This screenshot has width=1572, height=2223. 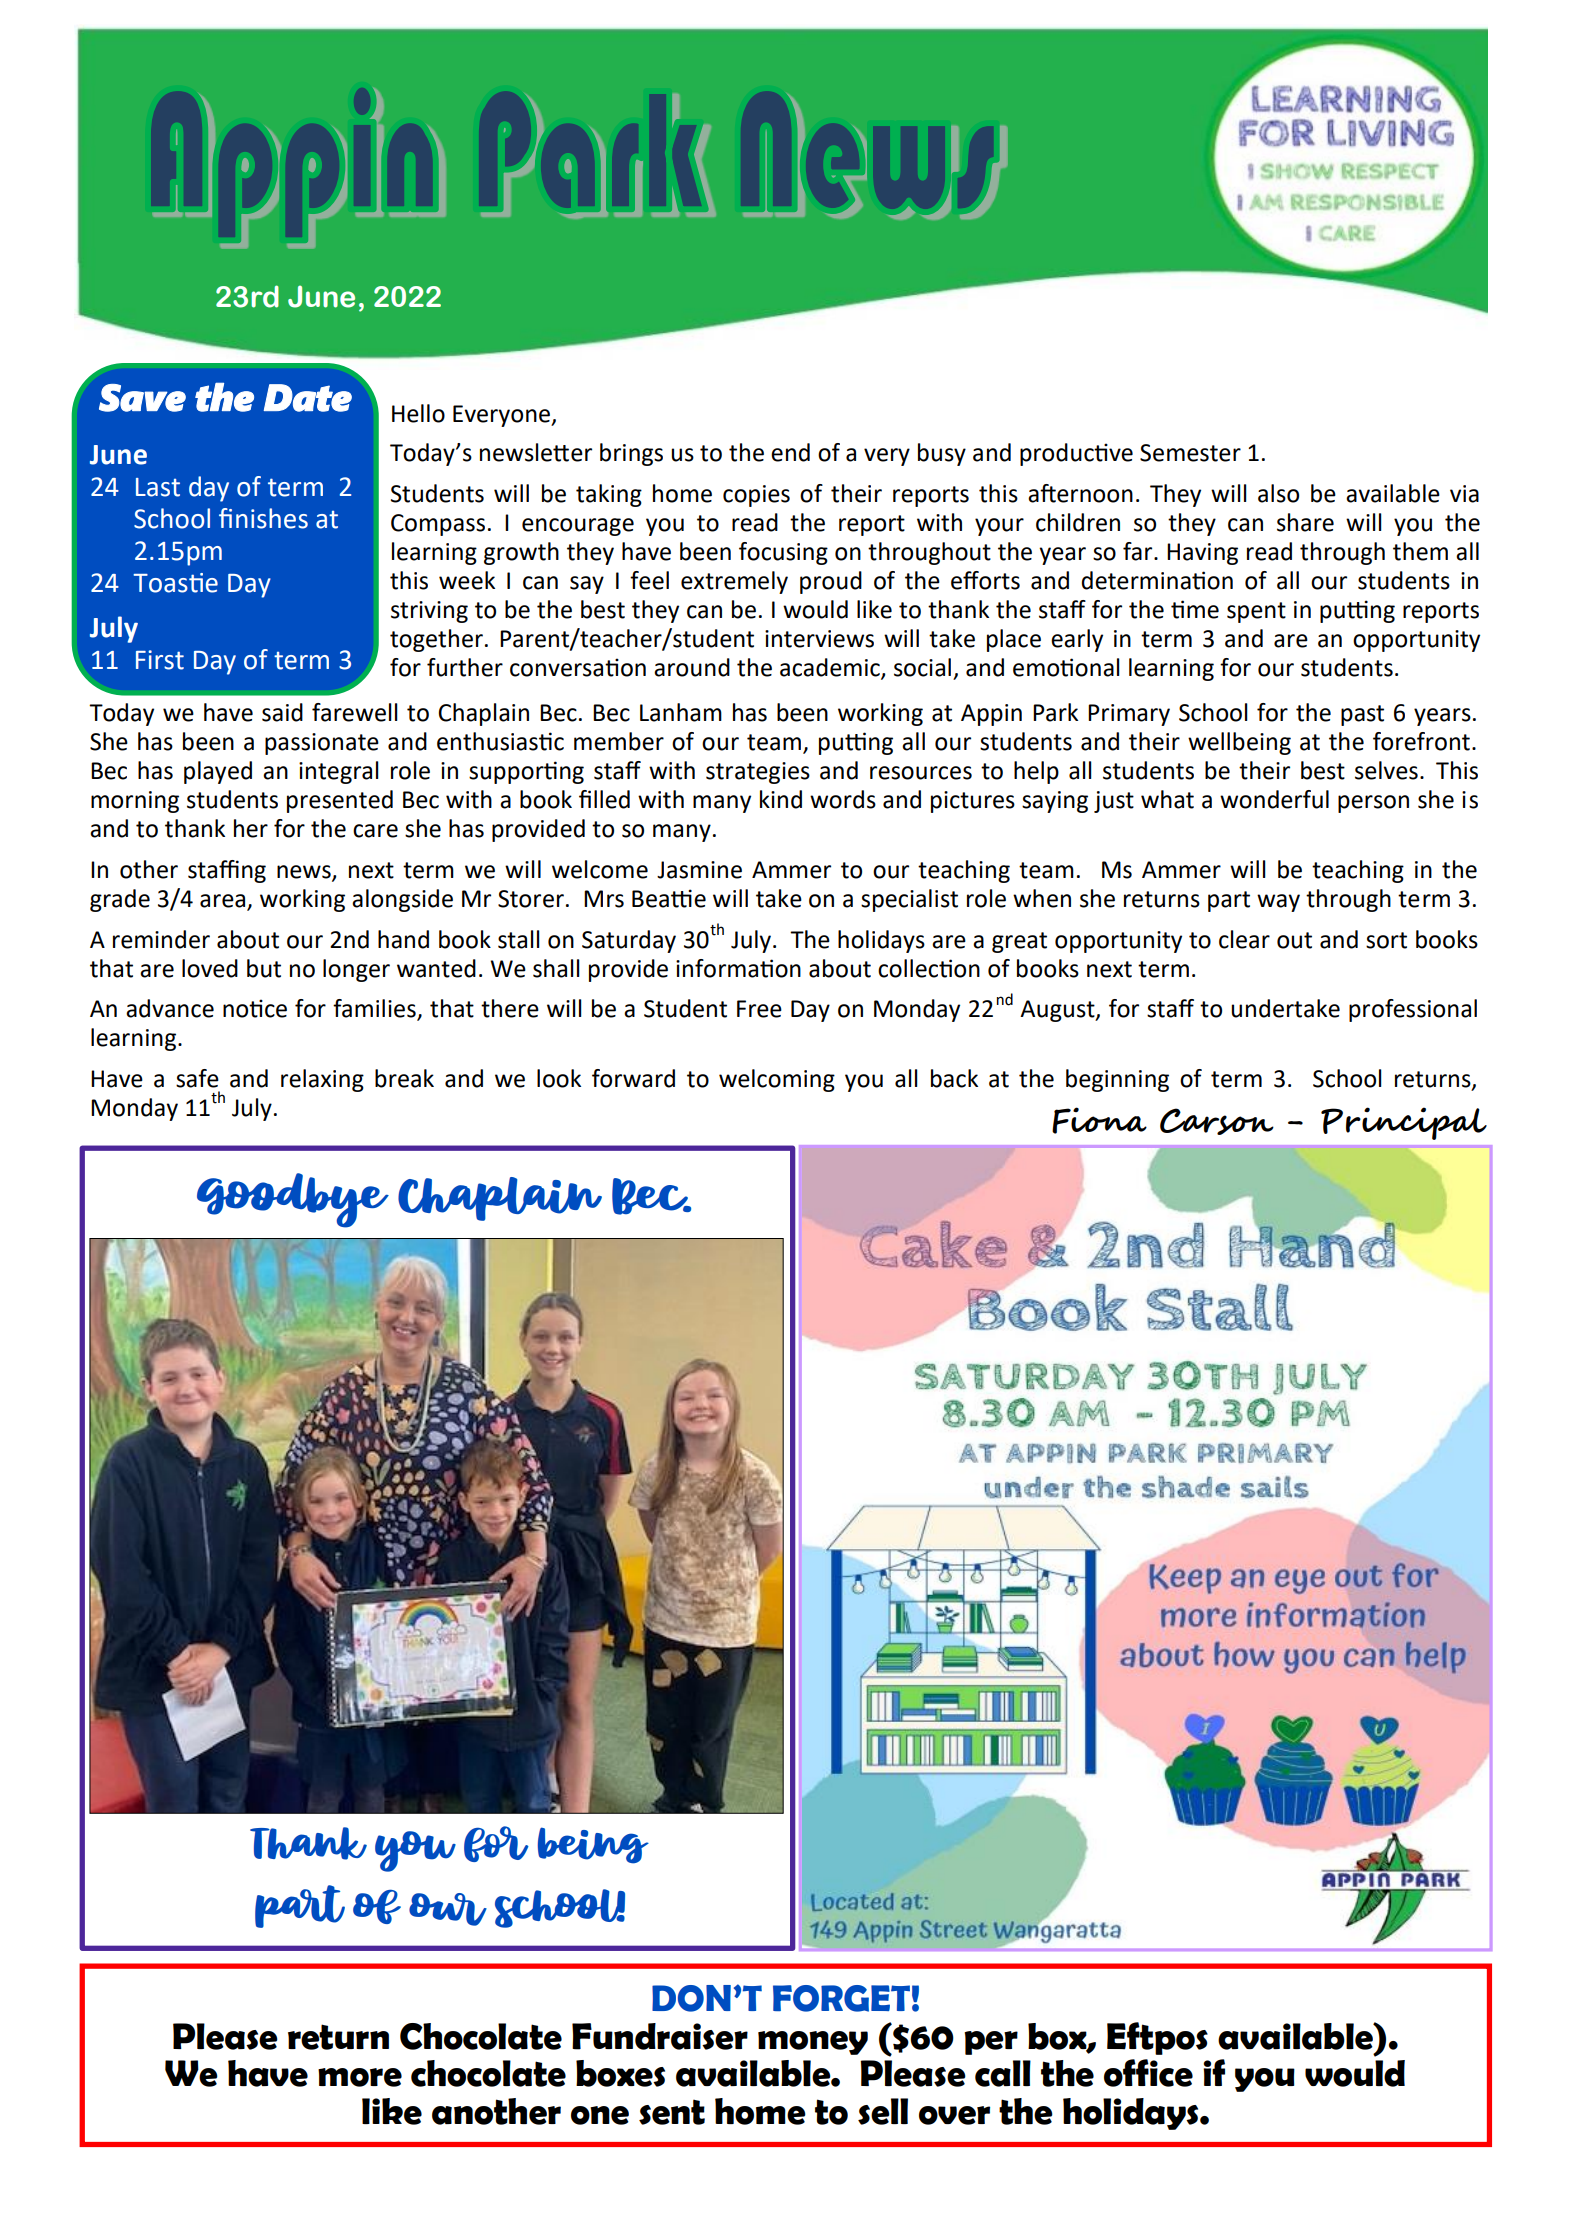 I want to click on Goodbye, so click(x=293, y=1200).
